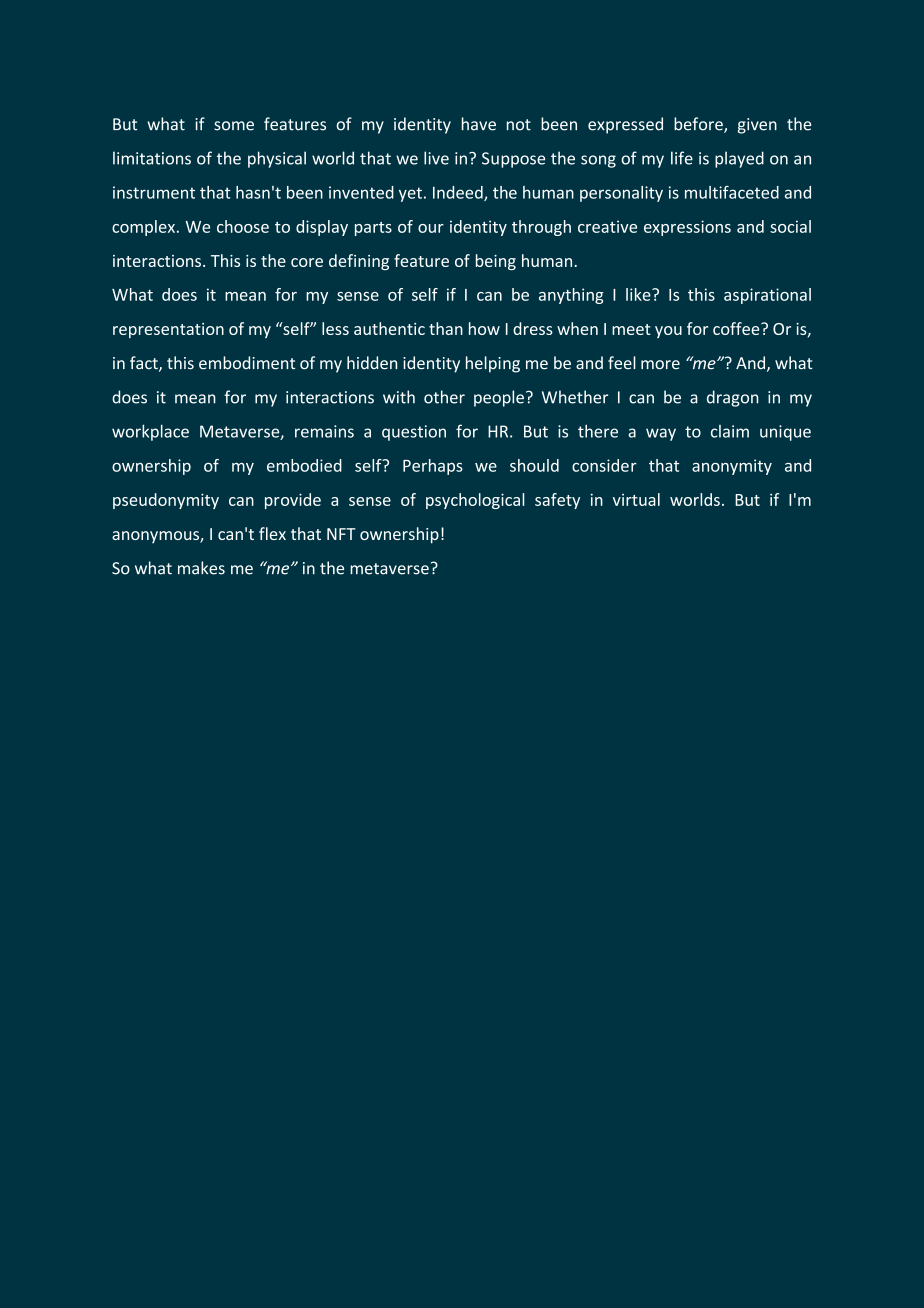 The image size is (924, 1308). I want to click on embodiment, so click(247, 363).
